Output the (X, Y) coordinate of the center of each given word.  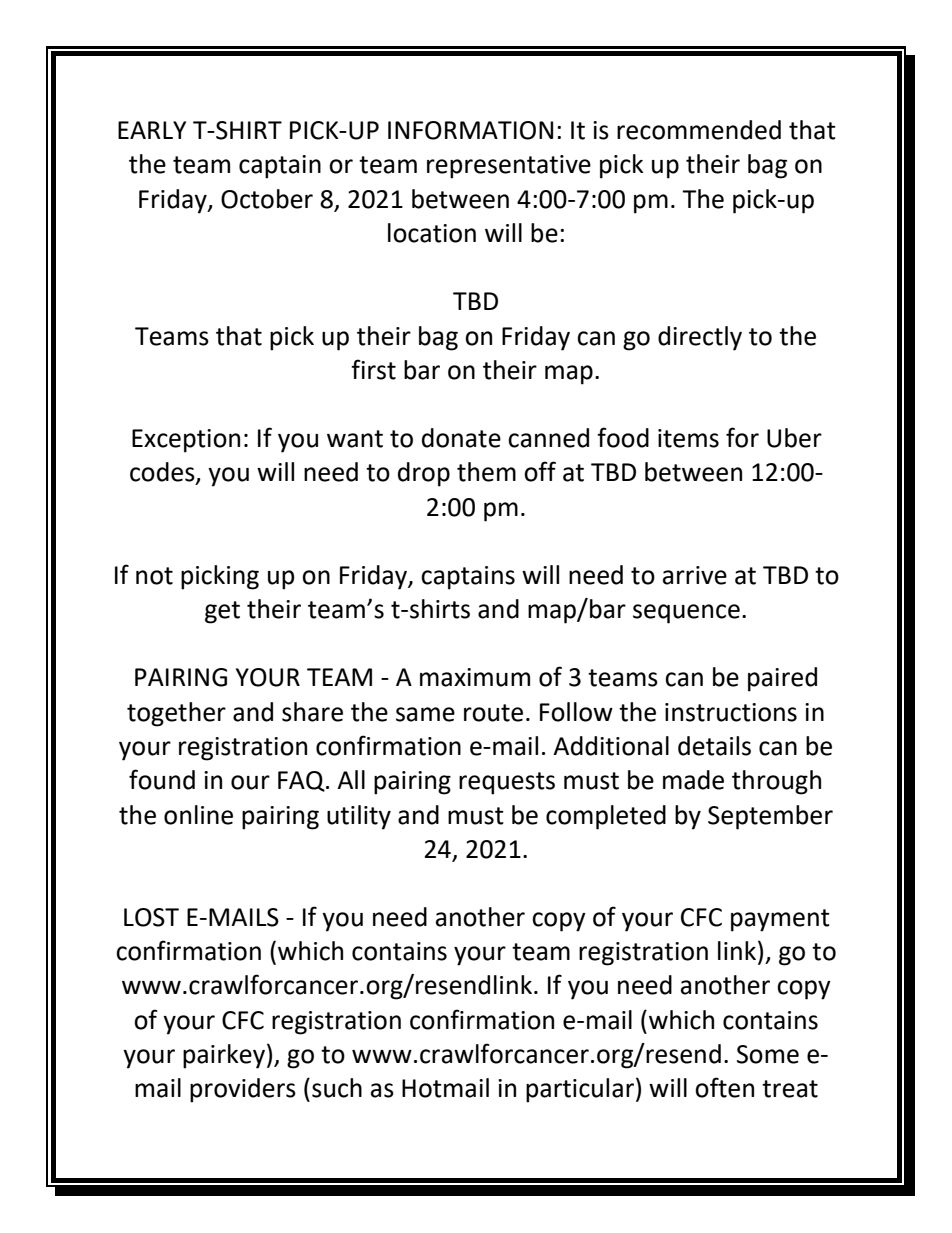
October (267, 199)
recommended (699, 130)
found (162, 779)
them (486, 472)
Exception (186, 441)
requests (507, 783)
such (337, 1088)
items (688, 438)
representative (509, 167)
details (714, 746)
